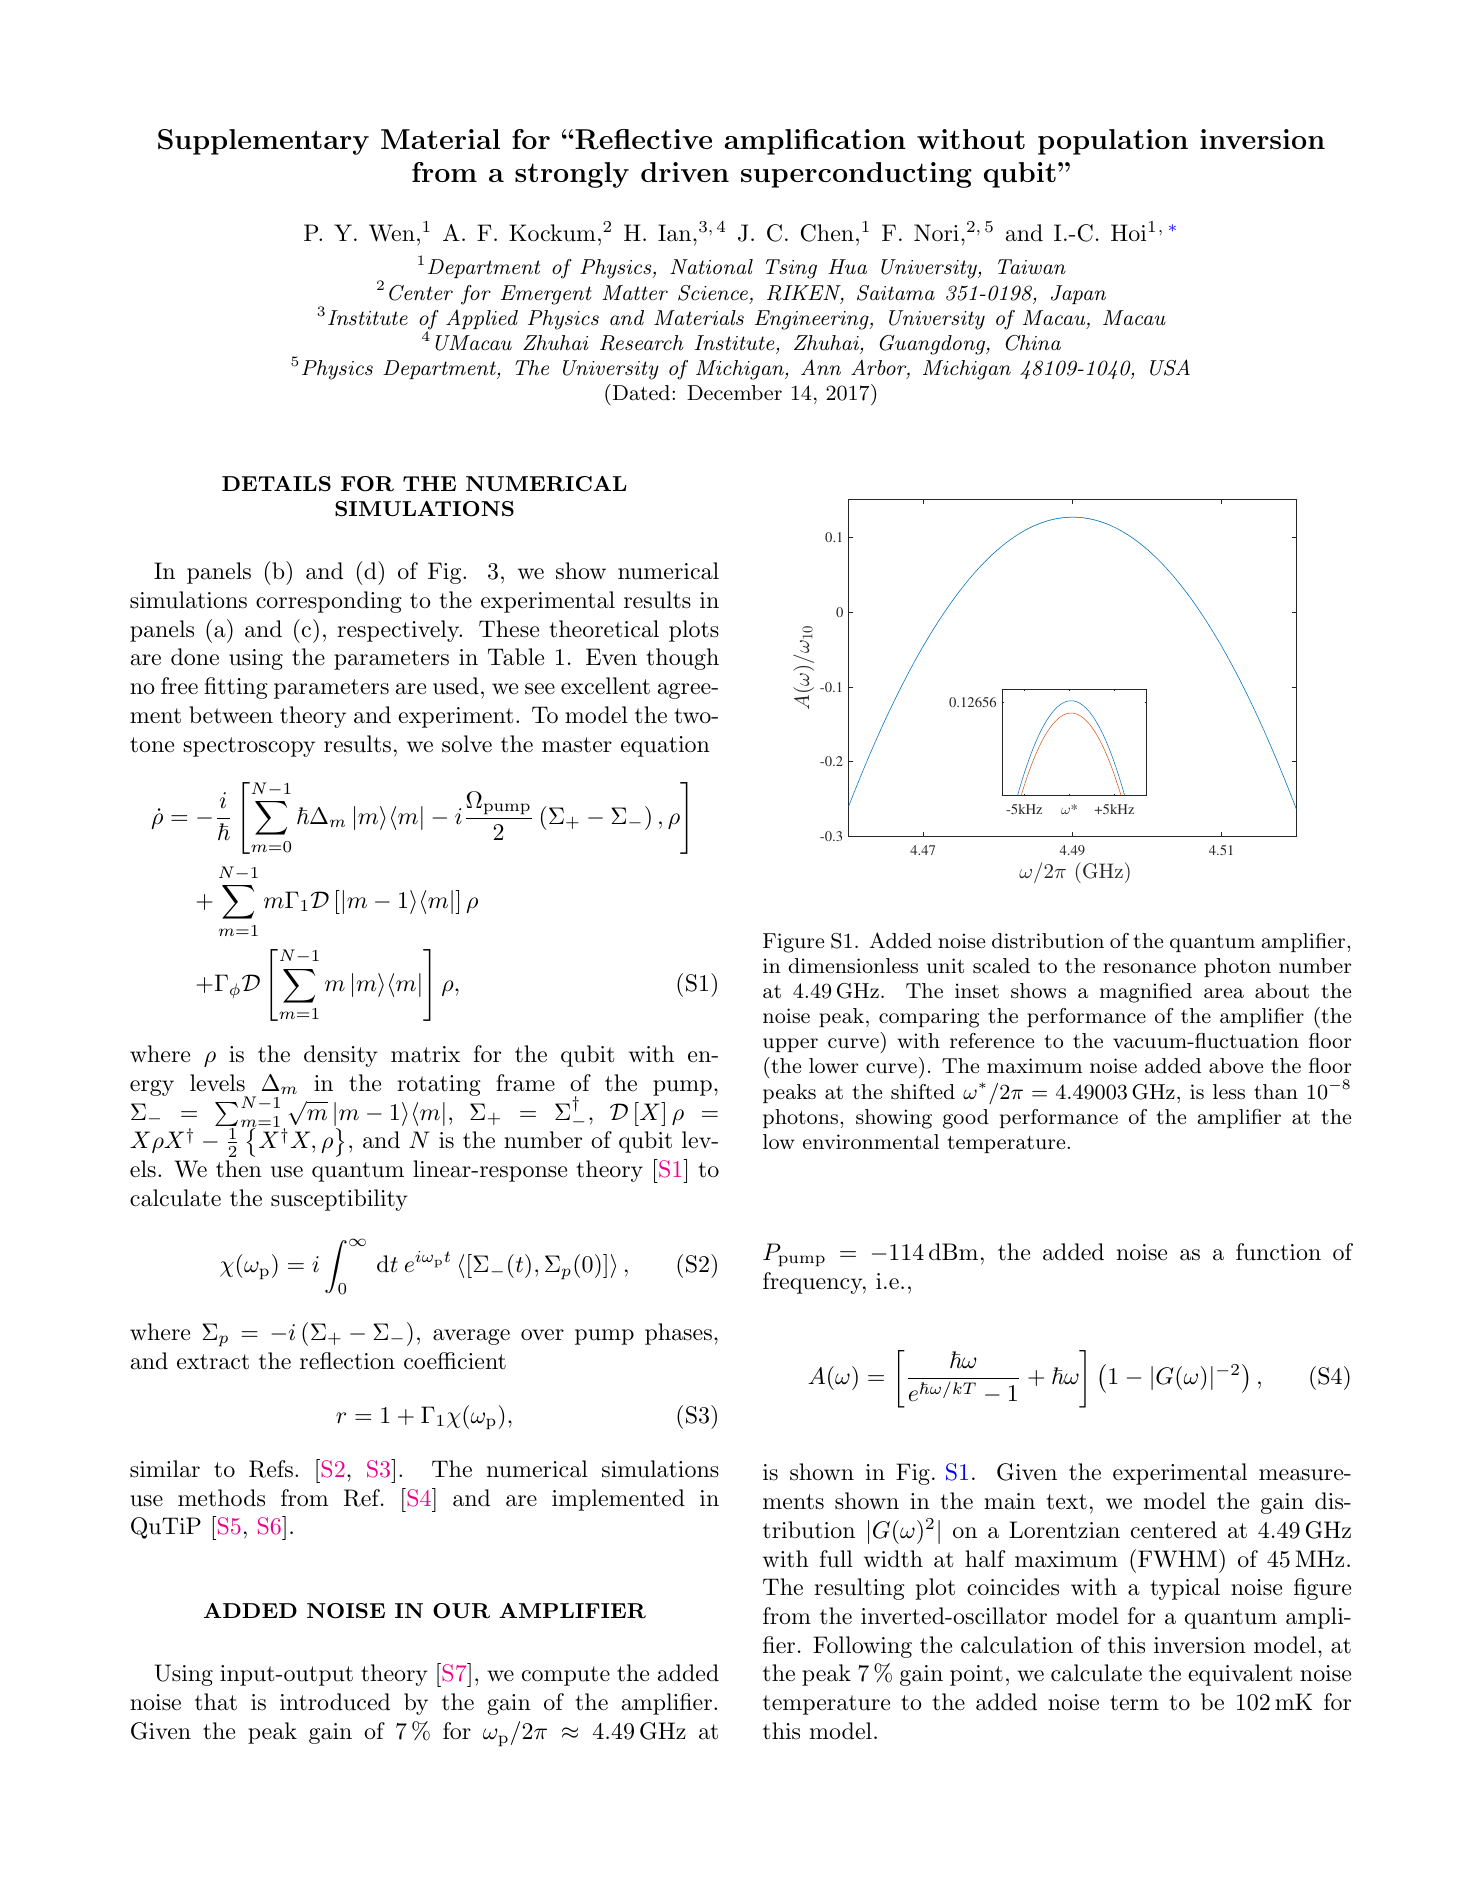 This image has width=1472, height=1904. I want to click on population, so click(1113, 142).
